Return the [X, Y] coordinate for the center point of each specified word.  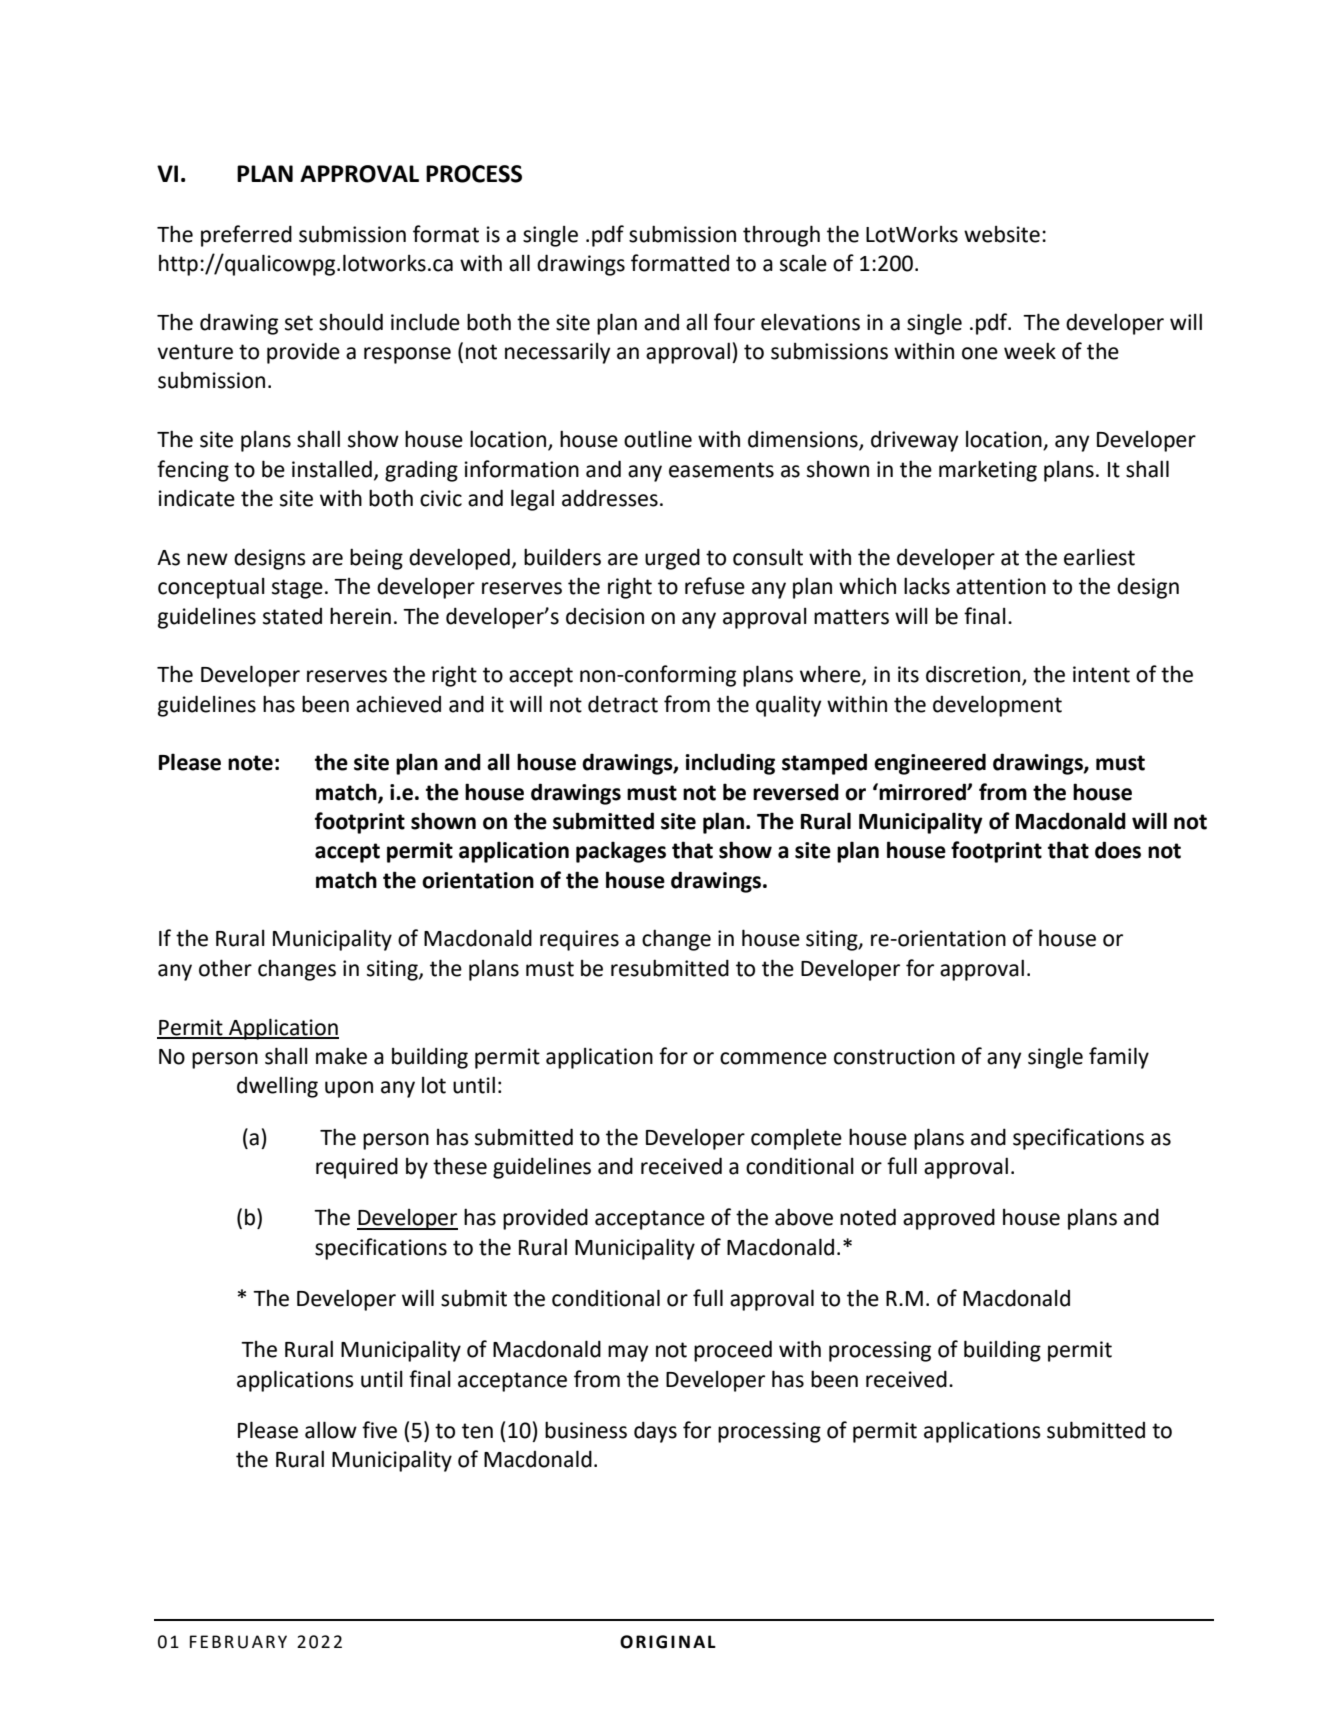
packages [621, 852]
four [734, 322]
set [299, 323]
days [655, 1432]
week [1030, 351]
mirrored [922, 792]
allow [331, 1430]
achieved [398, 704]
